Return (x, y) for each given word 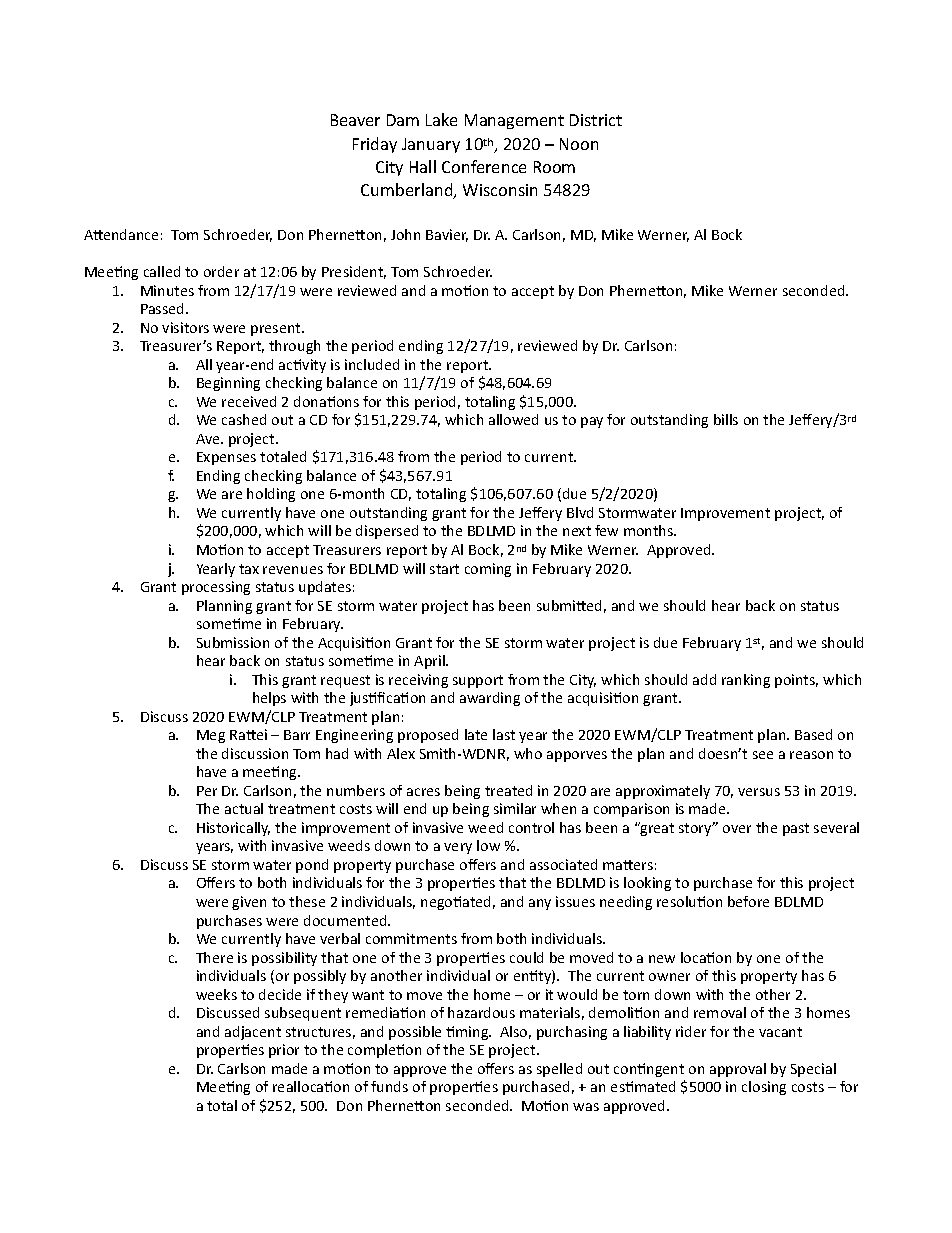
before (748, 901)
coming (488, 570)
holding (271, 495)
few (606, 530)
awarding (490, 699)
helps (269, 699)
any (540, 904)
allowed (513, 419)
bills (726, 419)
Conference (484, 166)
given (249, 903)
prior (284, 1051)
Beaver (355, 120)
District (596, 120)
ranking (746, 681)
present (277, 329)
